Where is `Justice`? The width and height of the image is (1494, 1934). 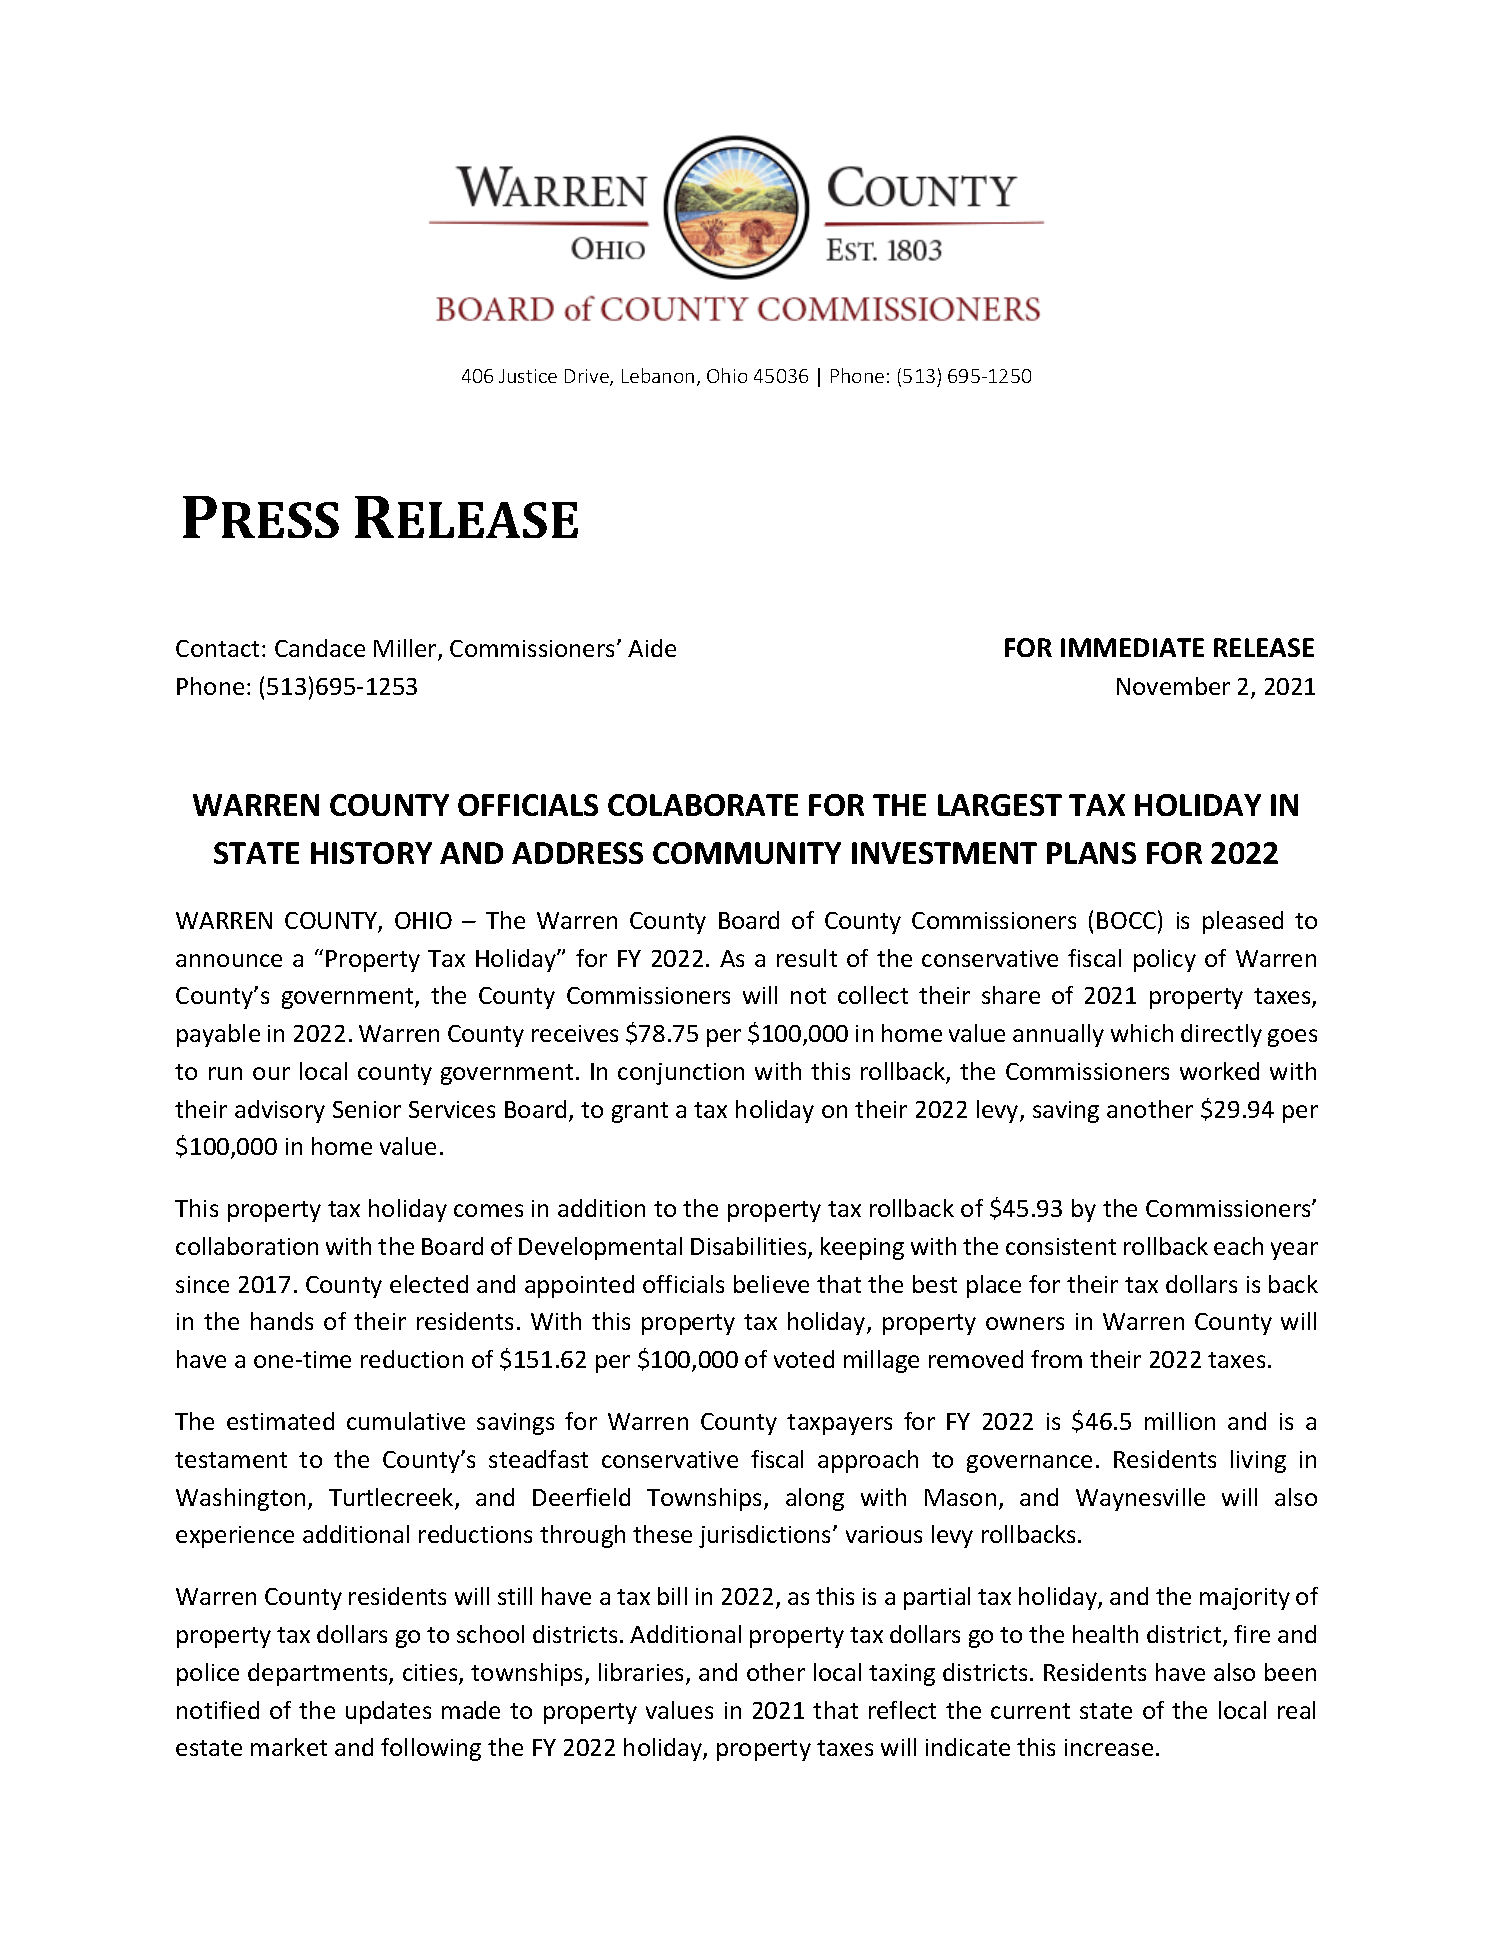 Justice is located at coordinates (528, 376).
